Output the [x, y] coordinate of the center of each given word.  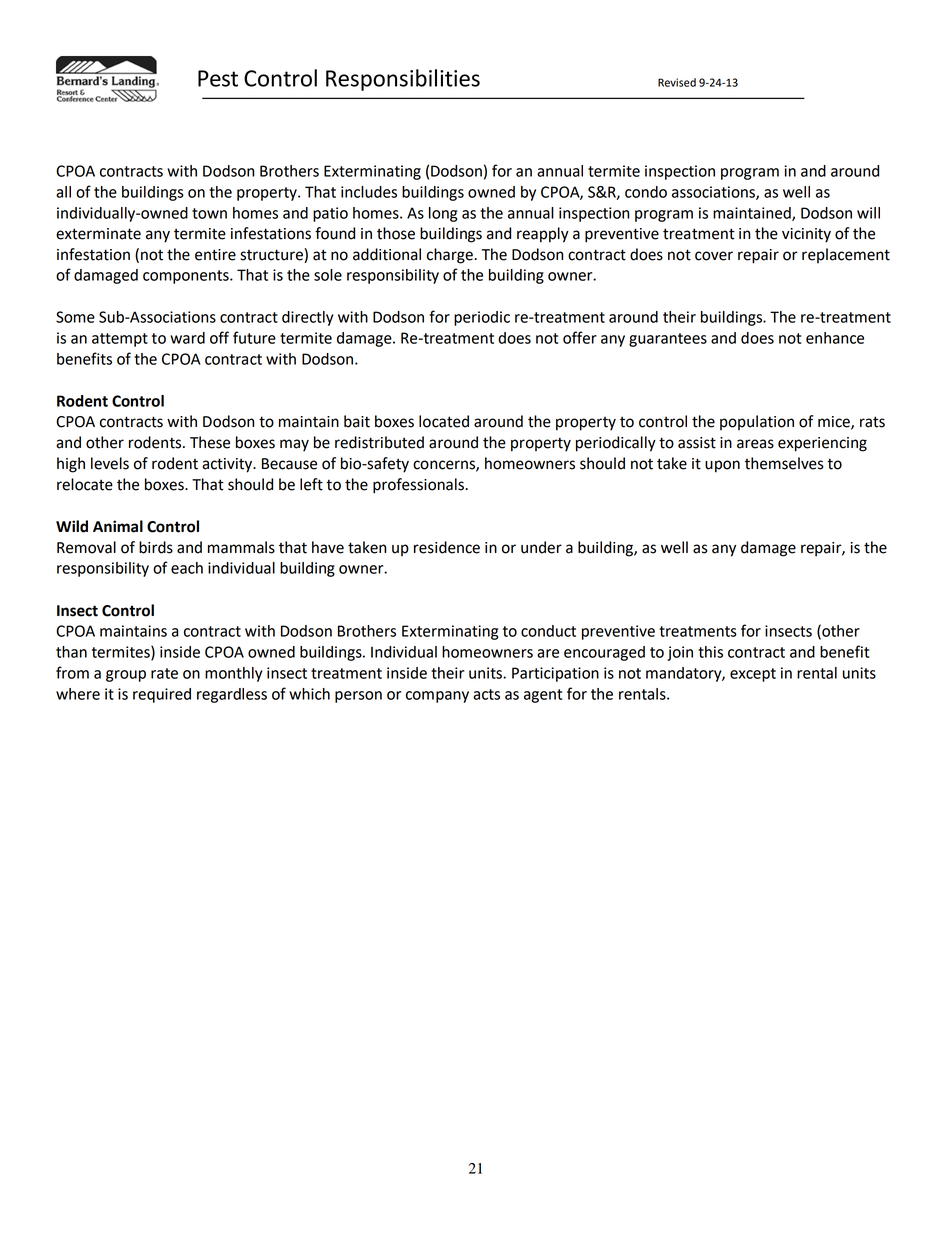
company [437, 697]
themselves [784, 463]
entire [215, 255]
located [444, 421]
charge [451, 256]
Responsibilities [403, 80]
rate [164, 673]
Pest [218, 78]
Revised [677, 82]
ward [187, 338]
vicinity [806, 235]
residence [447, 547]
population [757, 422]
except [753, 675]
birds [156, 547]
